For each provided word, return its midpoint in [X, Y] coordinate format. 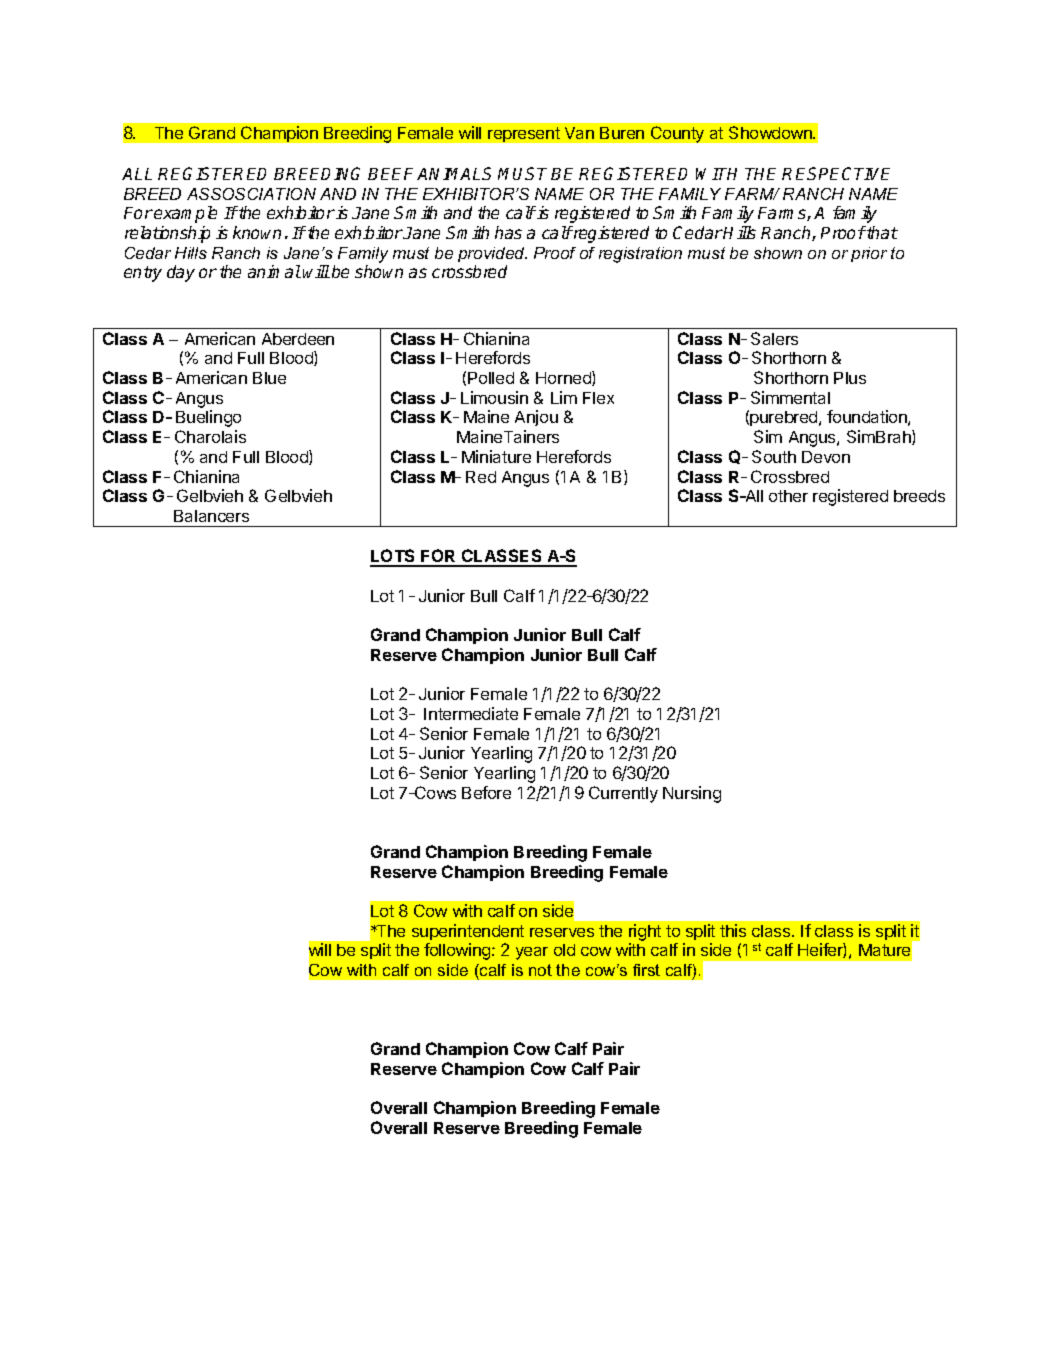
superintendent [468, 932]
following [458, 951]
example [185, 214]
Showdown [771, 132]
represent [524, 134]
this [733, 930]
